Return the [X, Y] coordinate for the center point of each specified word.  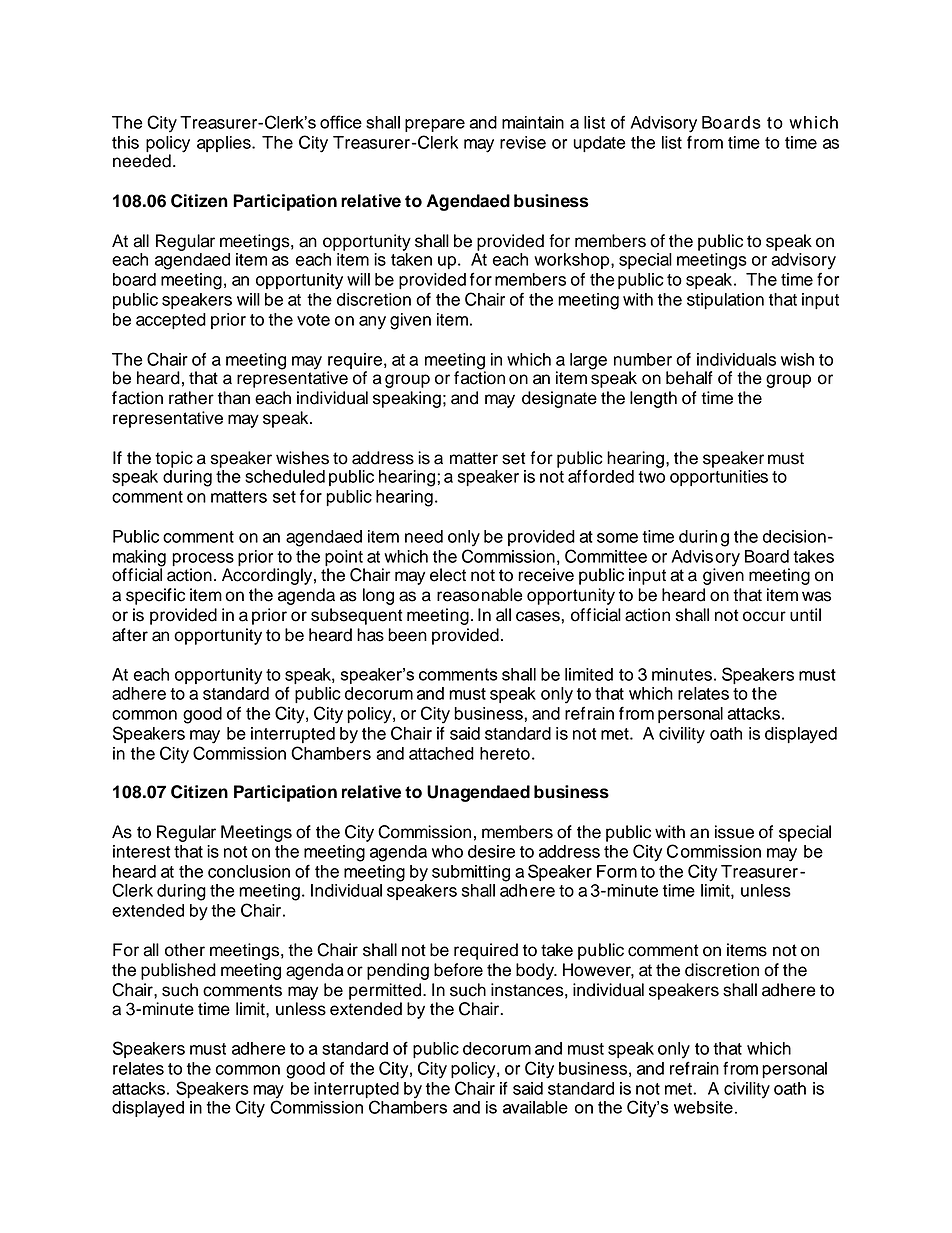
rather [191, 398]
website [703, 1107]
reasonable [479, 595]
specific [155, 596]
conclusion [249, 871]
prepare [435, 125]
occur [764, 616]
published [178, 971]
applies [225, 144]
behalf [689, 378]
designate [559, 399]
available [535, 1107]
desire [491, 851]
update [599, 144]
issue [734, 832]
